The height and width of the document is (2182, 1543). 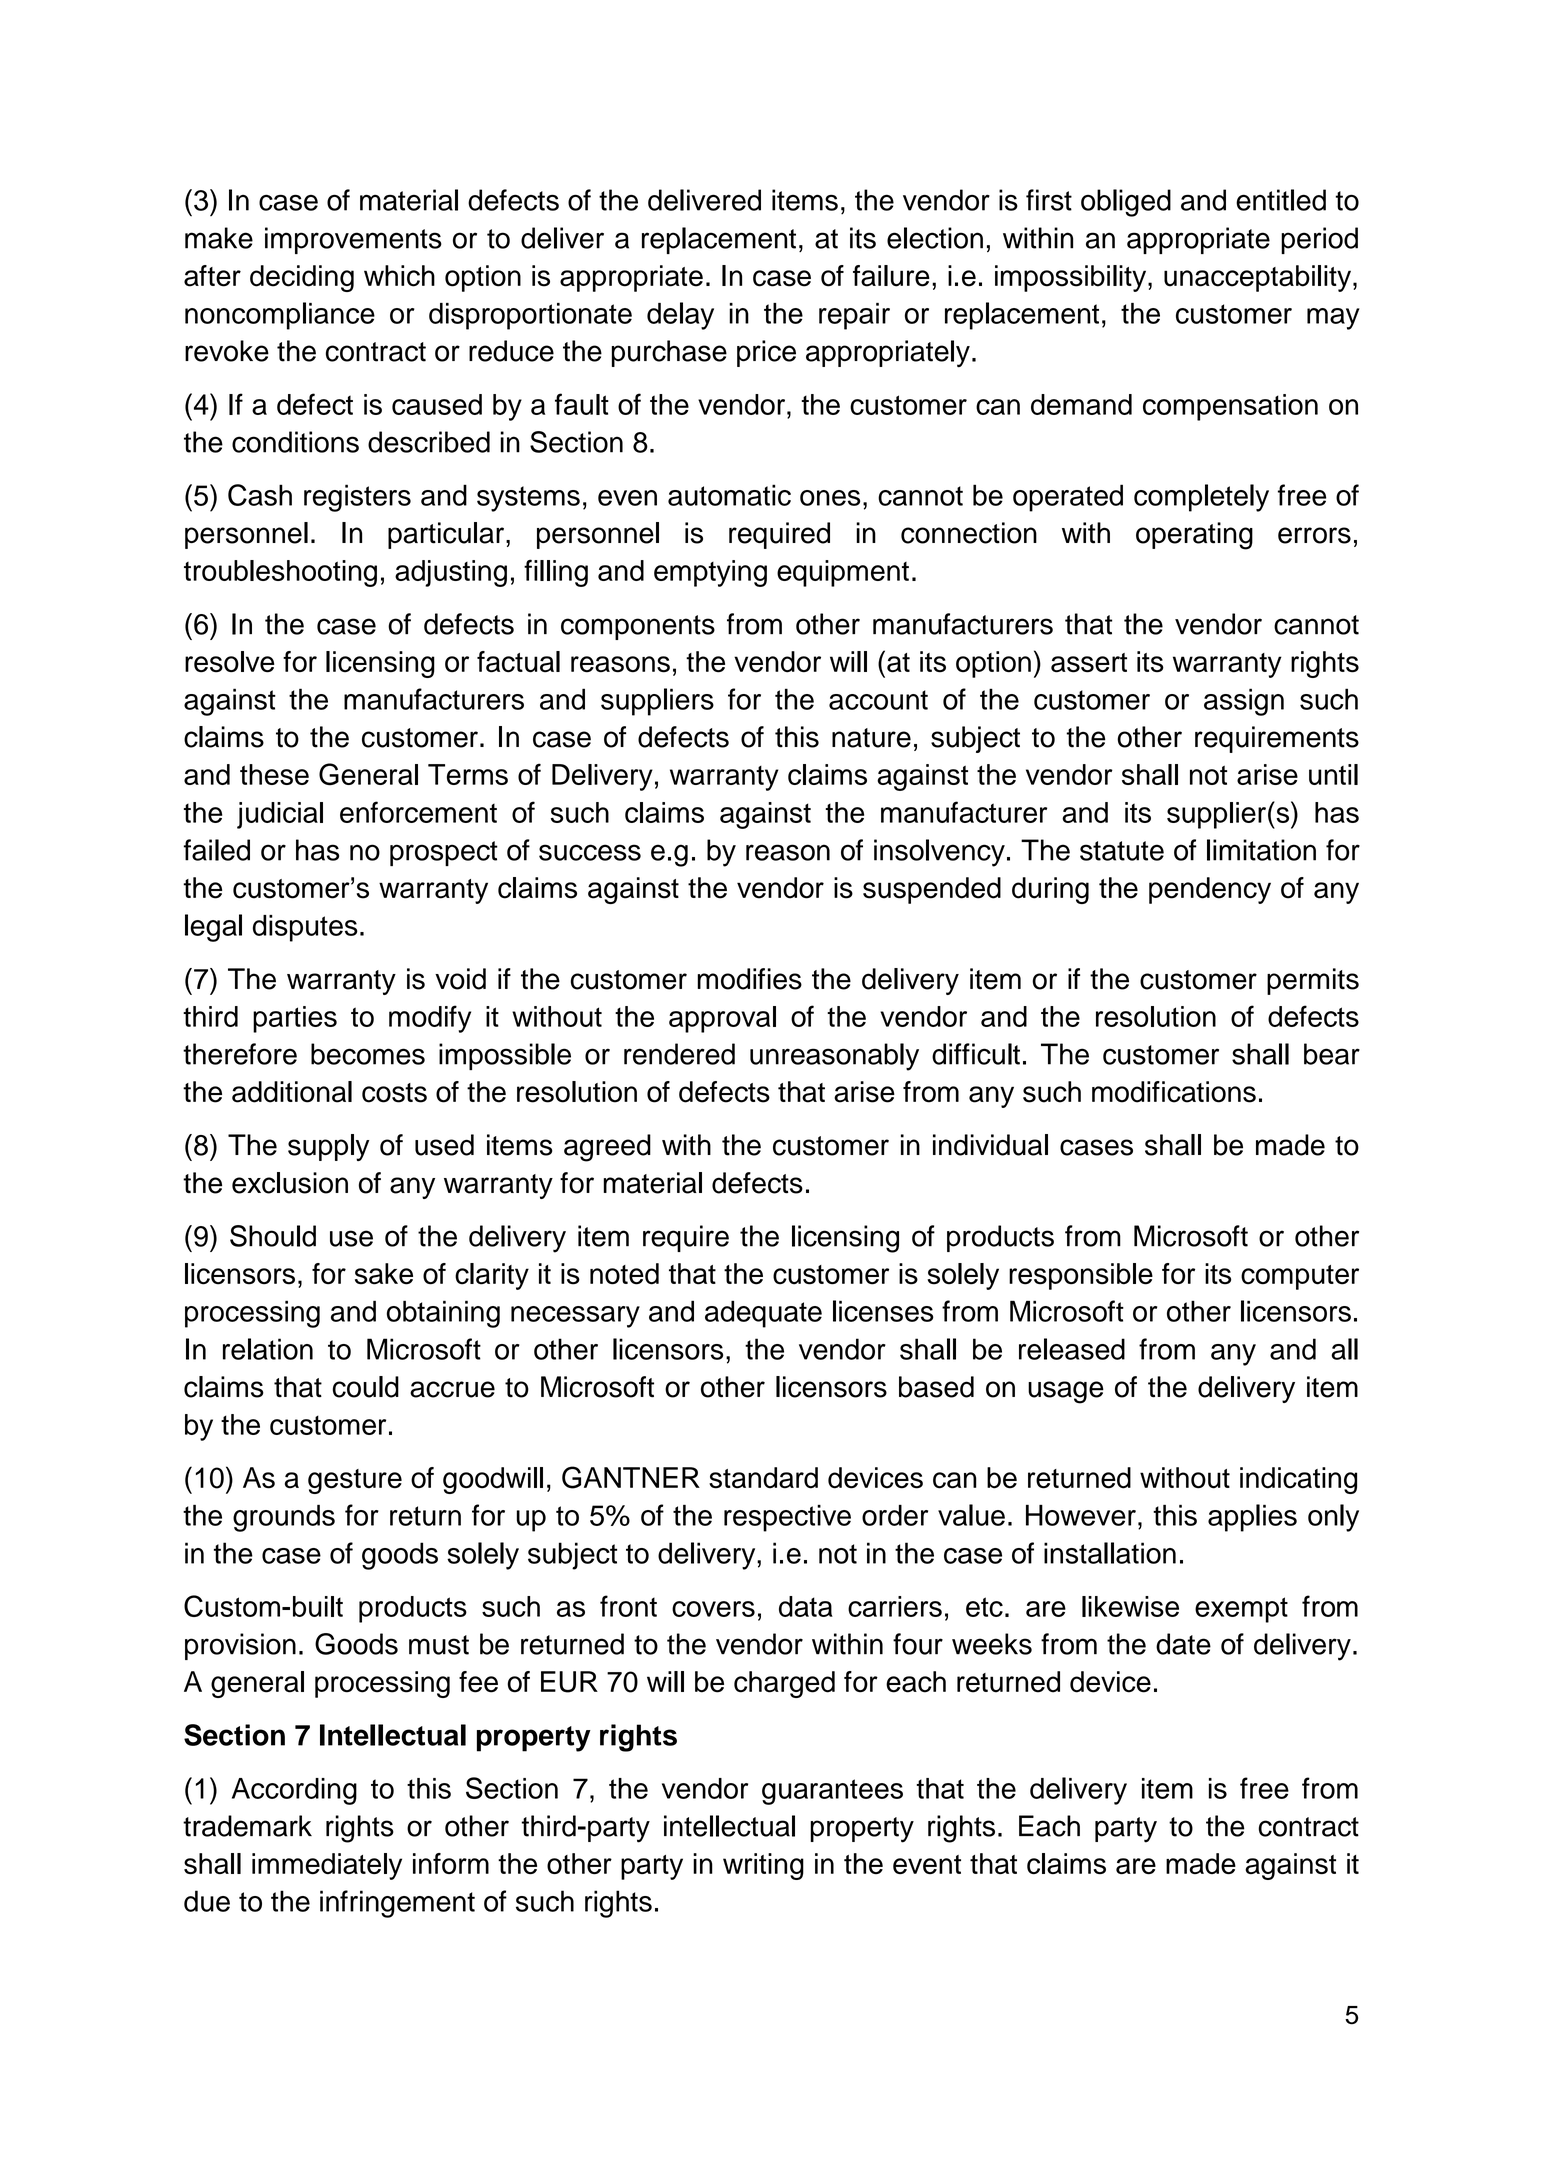 What do you see at coordinates (1244, 702) in the document?
I see `assign` at bounding box center [1244, 702].
